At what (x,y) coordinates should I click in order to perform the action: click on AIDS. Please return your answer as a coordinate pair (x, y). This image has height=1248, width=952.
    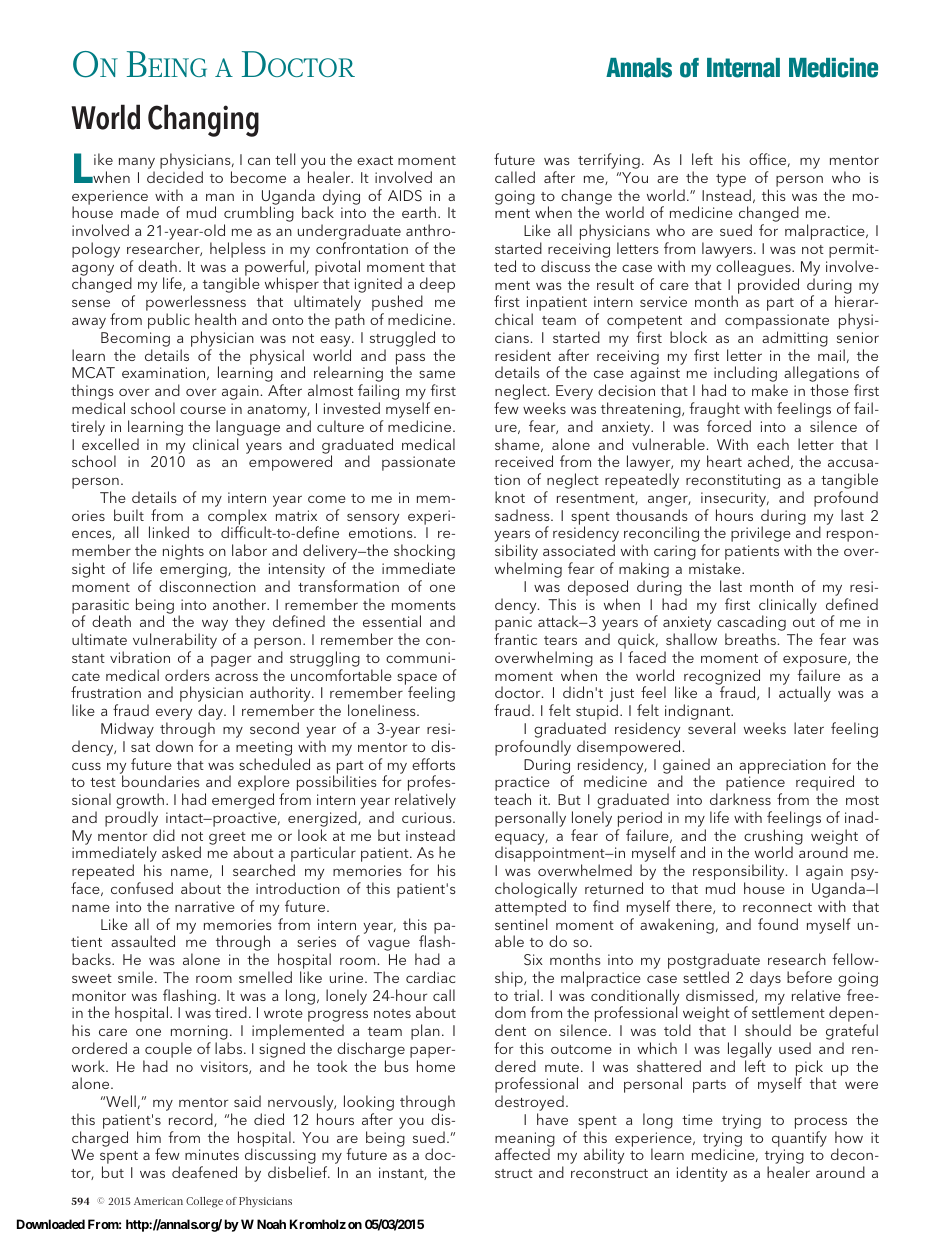
    Looking at the image, I should click on (405, 195).
